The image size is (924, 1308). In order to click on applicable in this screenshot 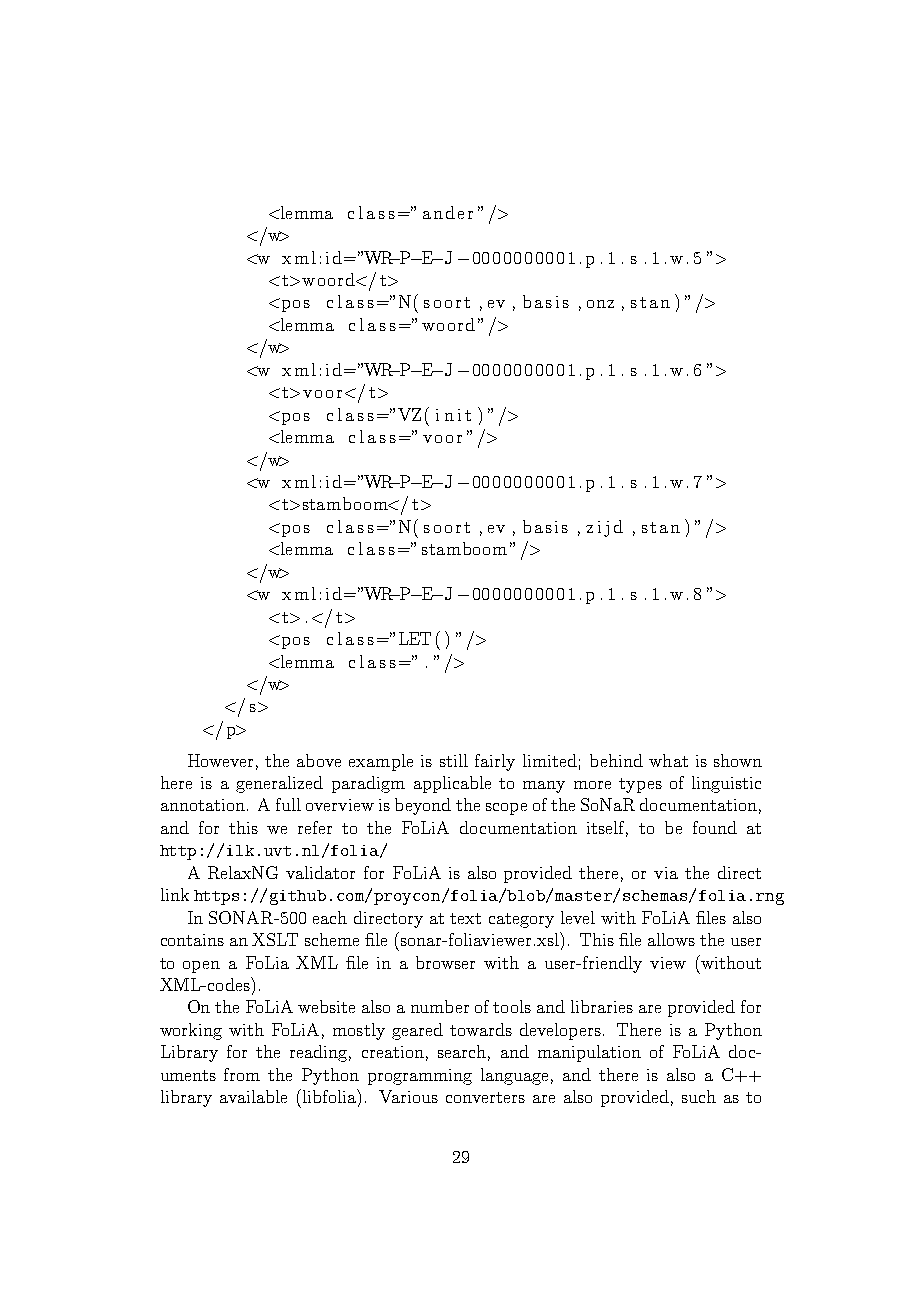, I will do `click(452, 784)`.
